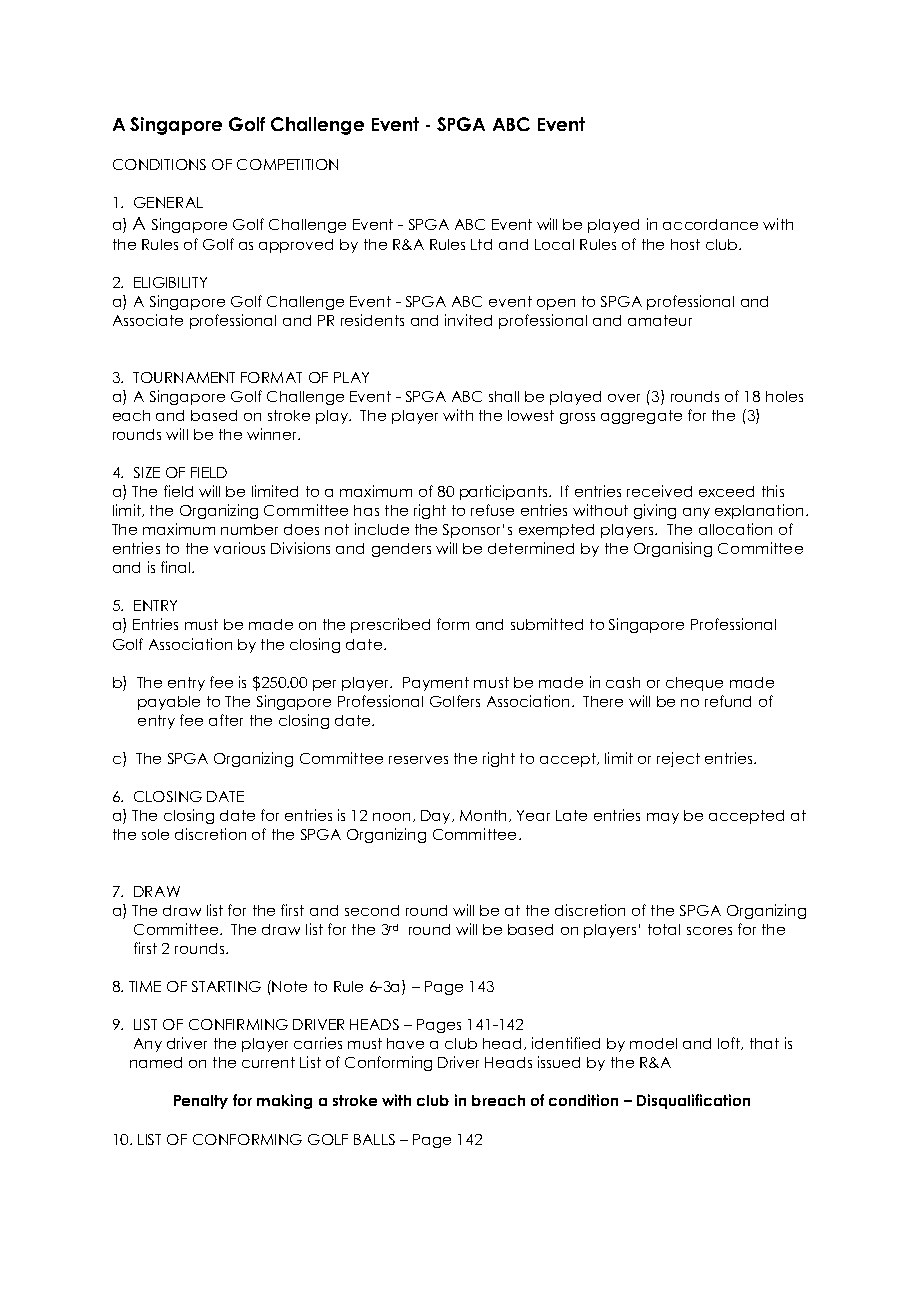  What do you see at coordinates (693, 1101) in the screenshot?
I see `Disqualification` at bounding box center [693, 1101].
